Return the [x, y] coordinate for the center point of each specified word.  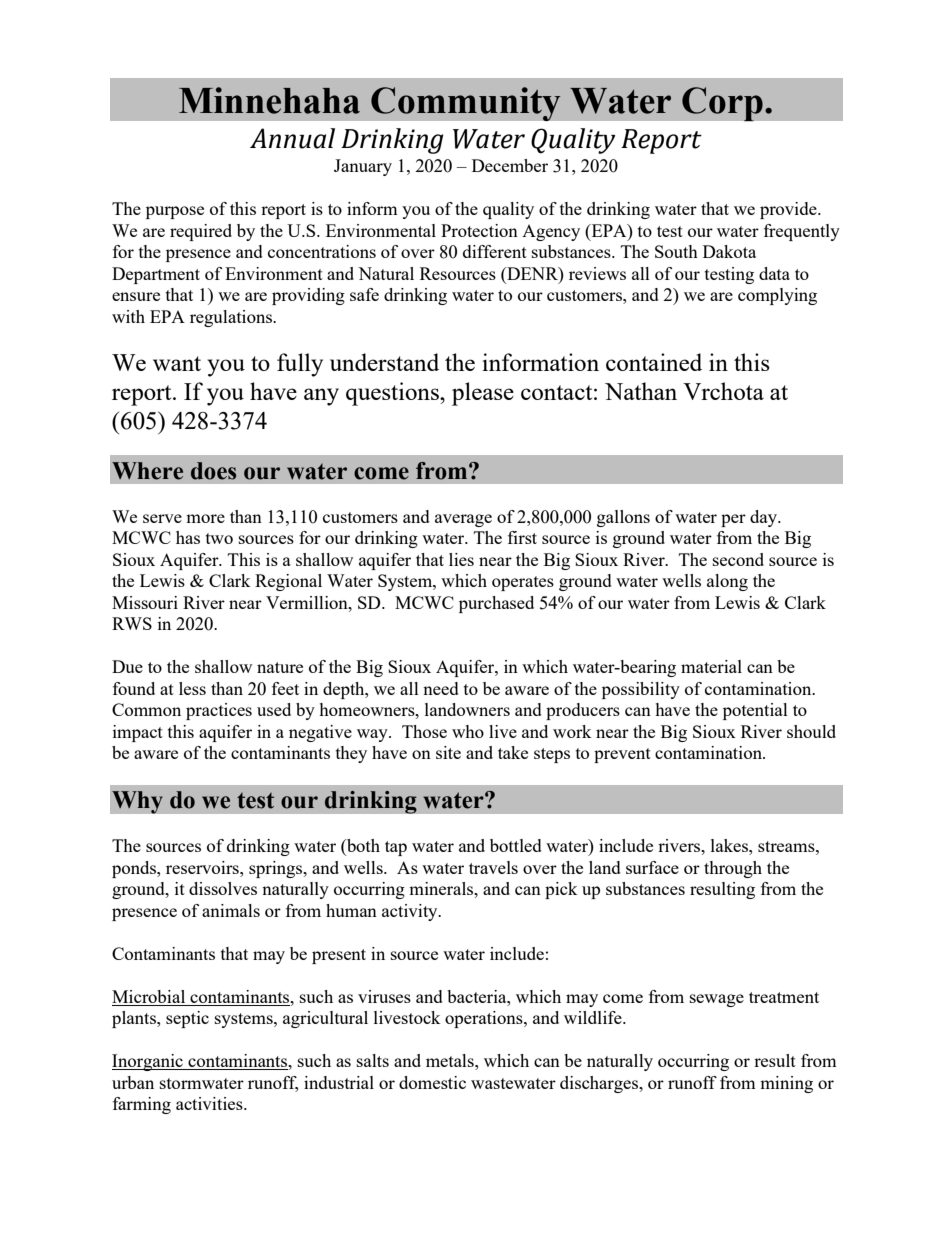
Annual [292, 138]
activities [210, 1103]
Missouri [145, 602]
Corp [722, 104]
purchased [496, 604]
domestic [432, 1082]
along [727, 582]
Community [466, 104]
